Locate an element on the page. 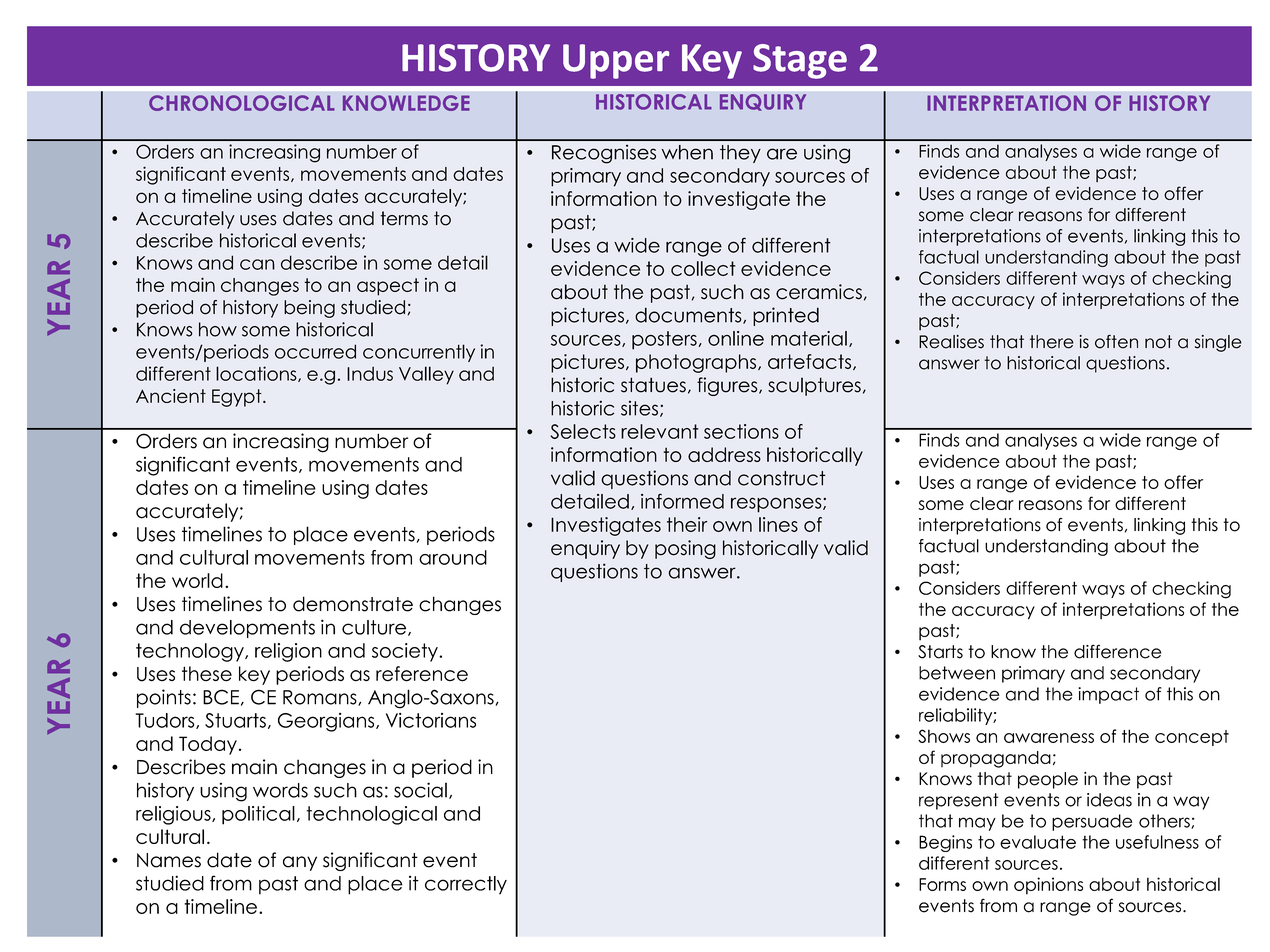  CHRONOLOGICAL is located at coordinates (242, 103).
